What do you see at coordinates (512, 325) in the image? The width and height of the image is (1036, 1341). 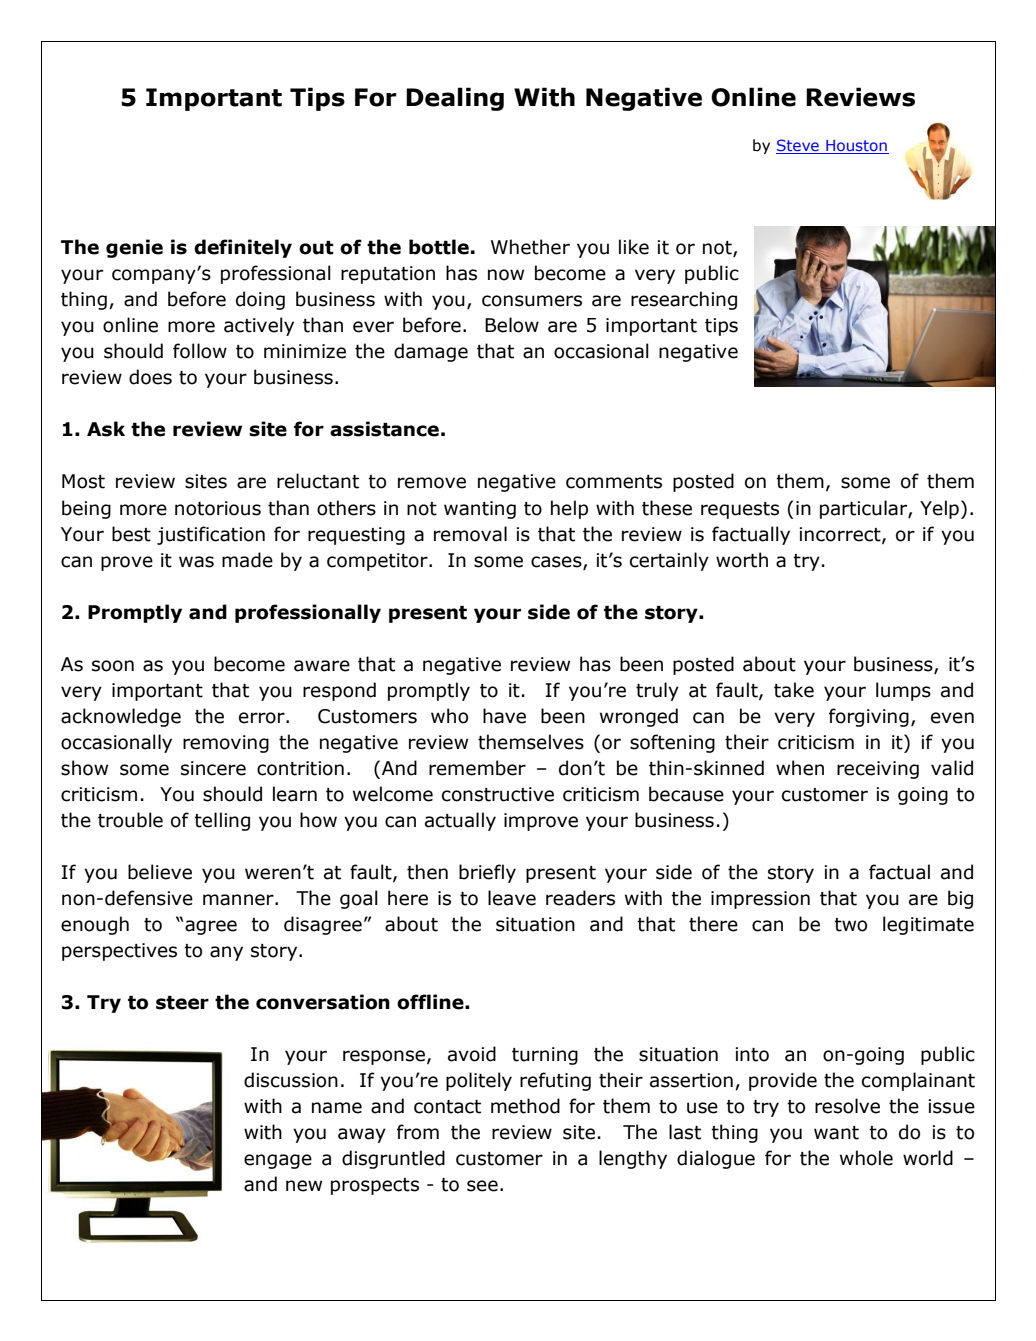 I see `Below` at bounding box center [512, 325].
